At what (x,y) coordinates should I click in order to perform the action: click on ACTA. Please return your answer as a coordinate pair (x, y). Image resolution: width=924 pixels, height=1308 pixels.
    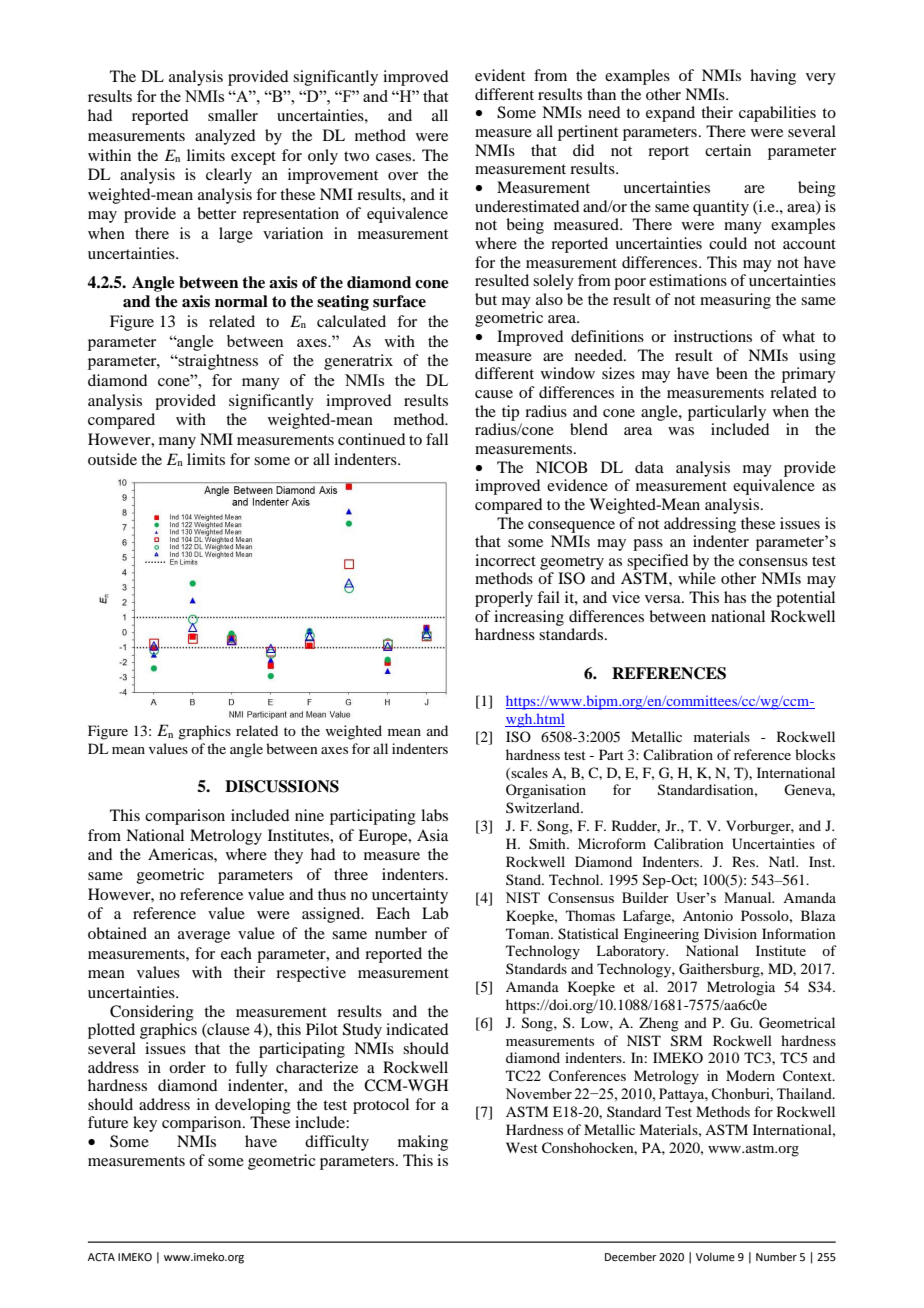
    Looking at the image, I should click on (101, 1257).
